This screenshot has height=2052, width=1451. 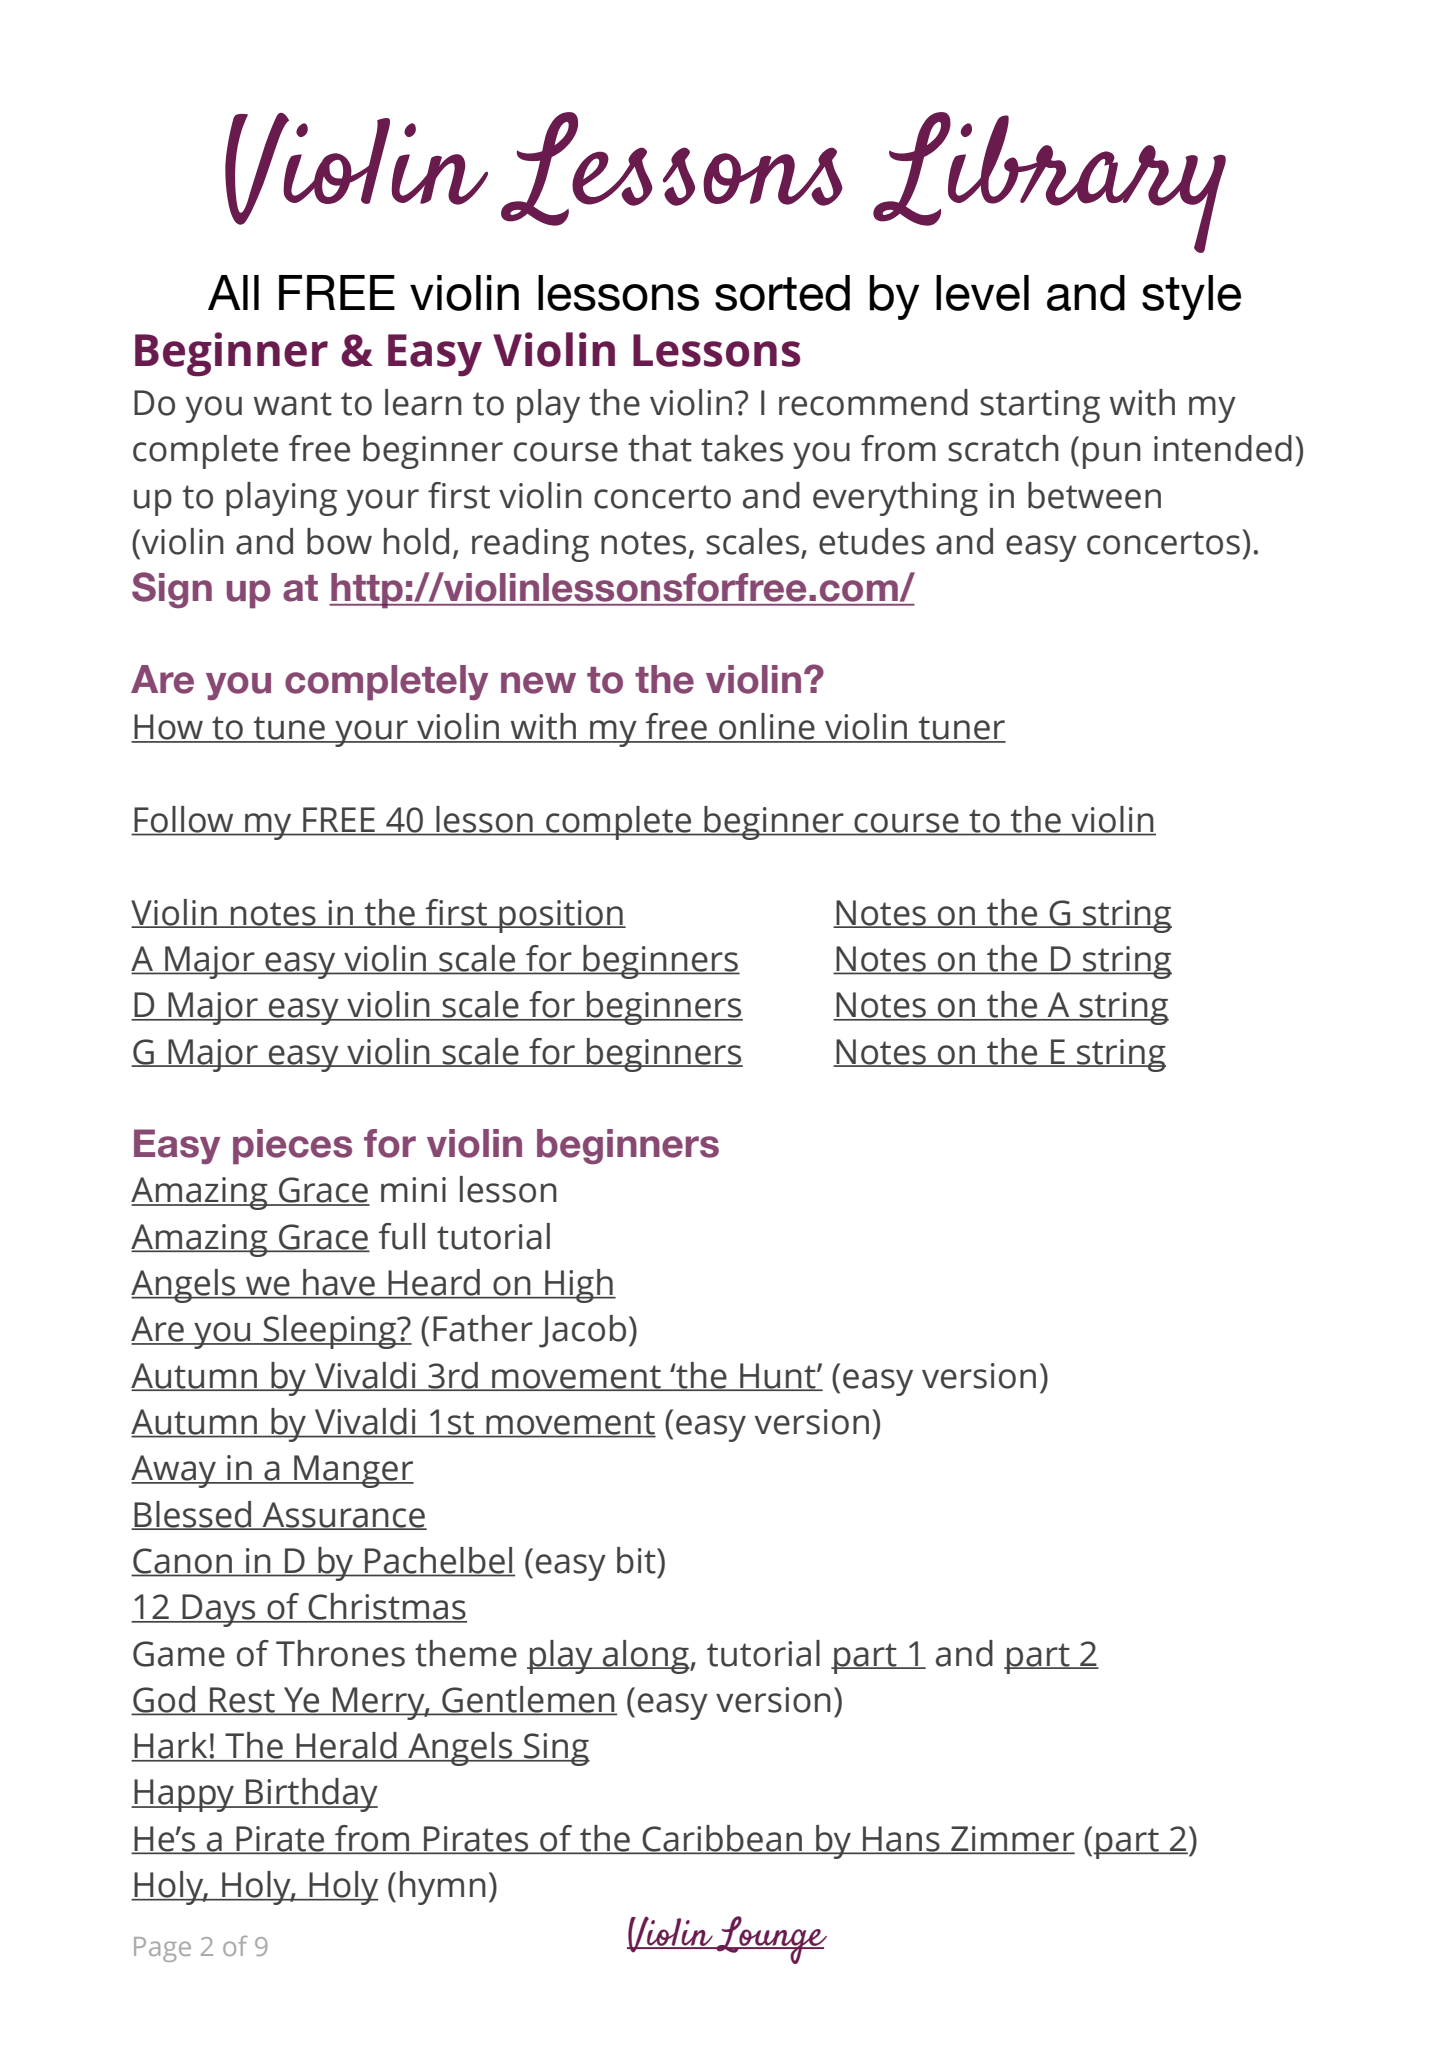 I want to click on Hunt, so click(x=778, y=1376).
